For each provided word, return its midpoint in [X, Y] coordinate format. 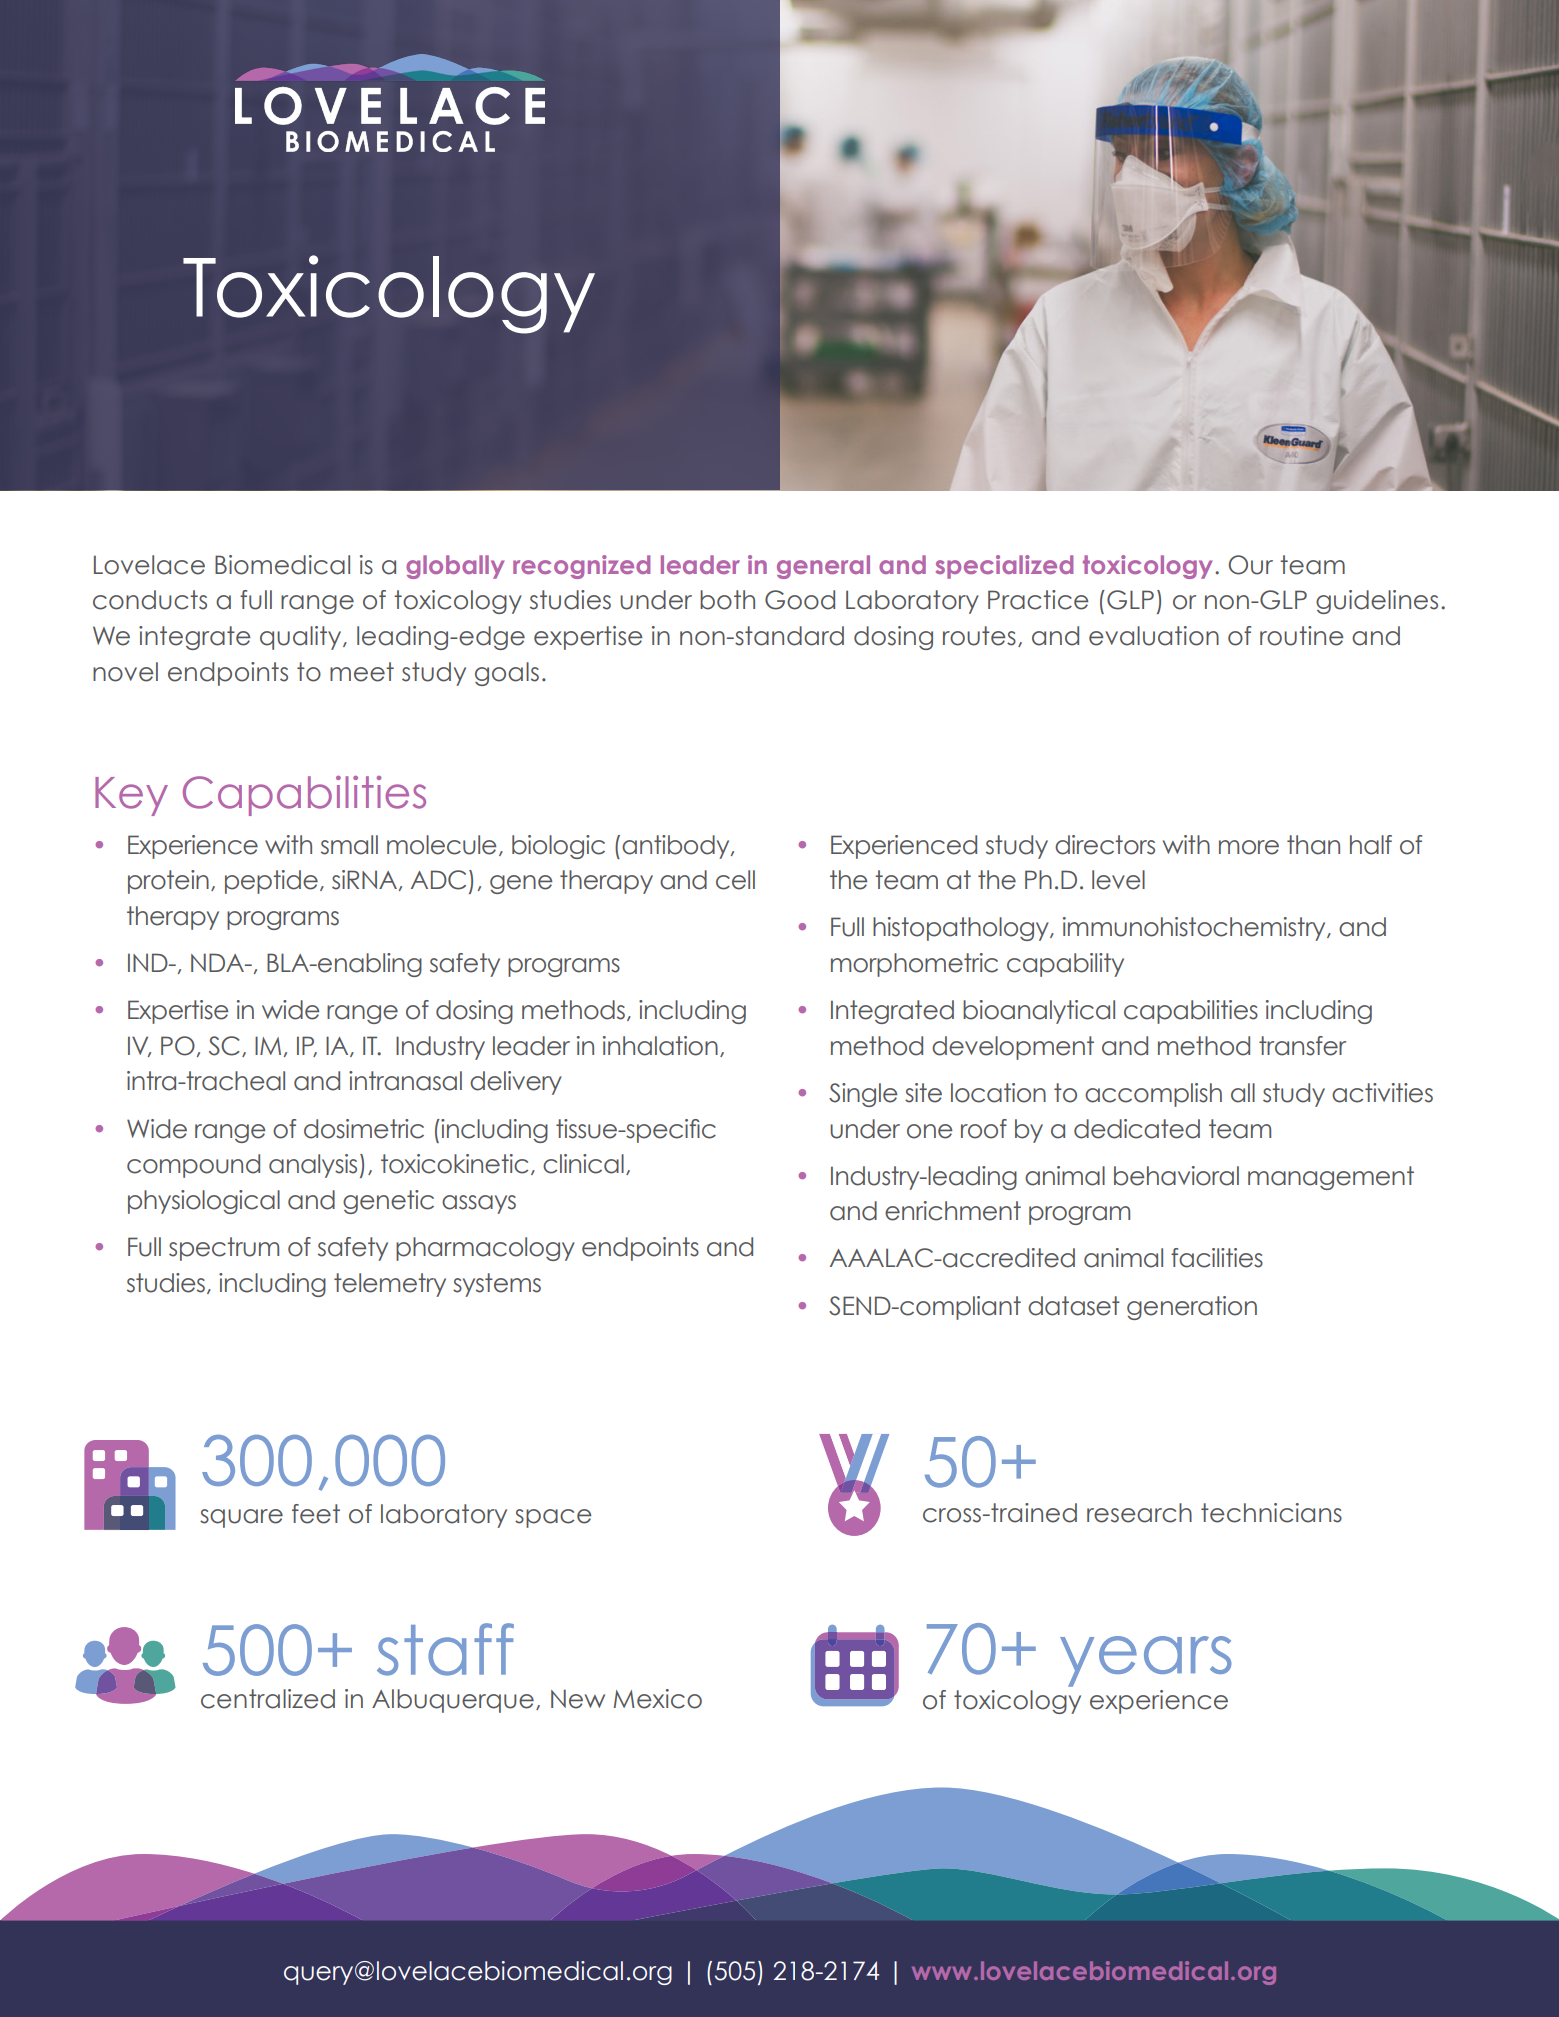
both [727, 600]
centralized [268, 1699]
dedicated [1137, 1129]
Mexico [658, 1699]
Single [863, 1095]
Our [1251, 565]
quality [302, 638]
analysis [313, 1166]
